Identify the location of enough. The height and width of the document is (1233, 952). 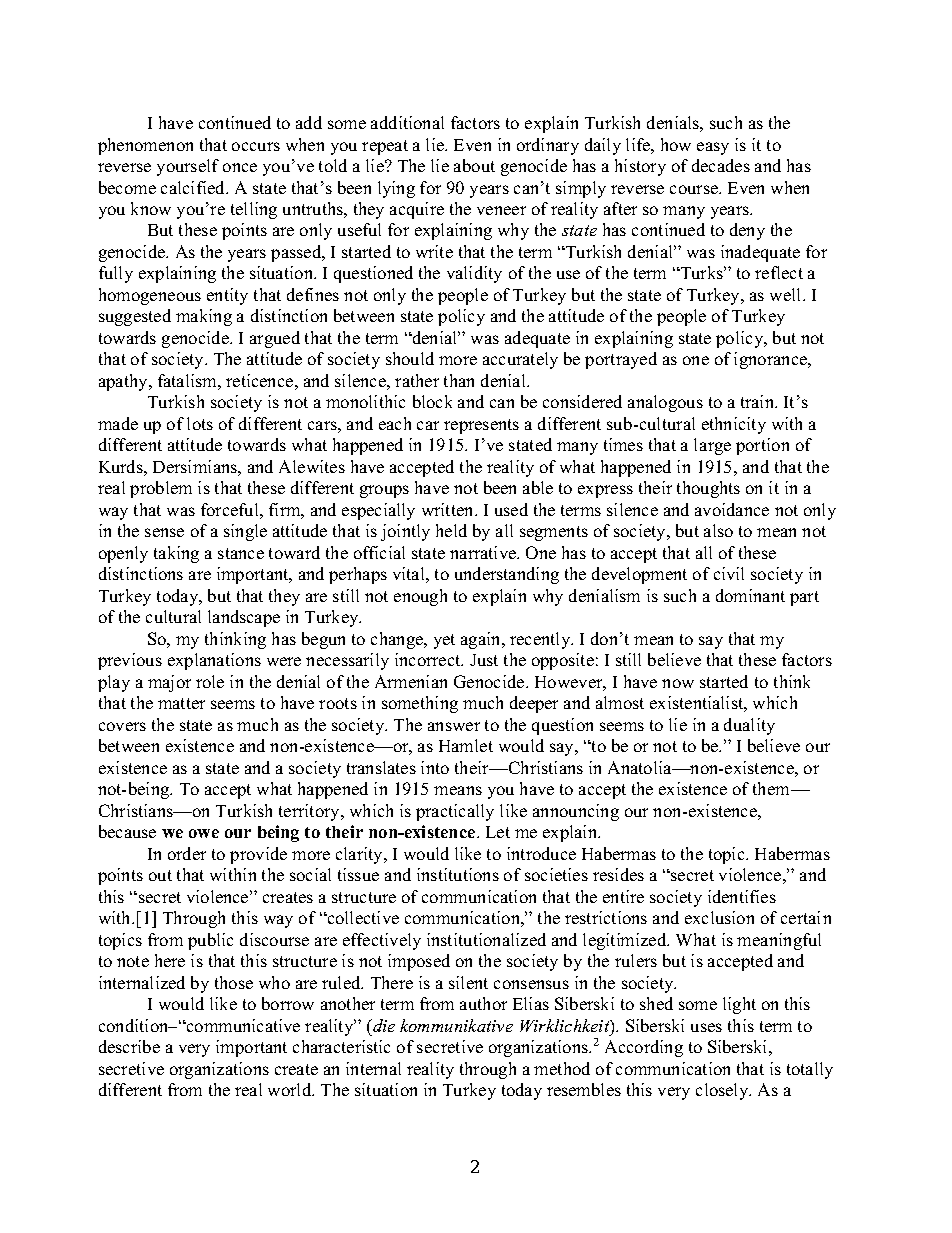
(420, 597).
